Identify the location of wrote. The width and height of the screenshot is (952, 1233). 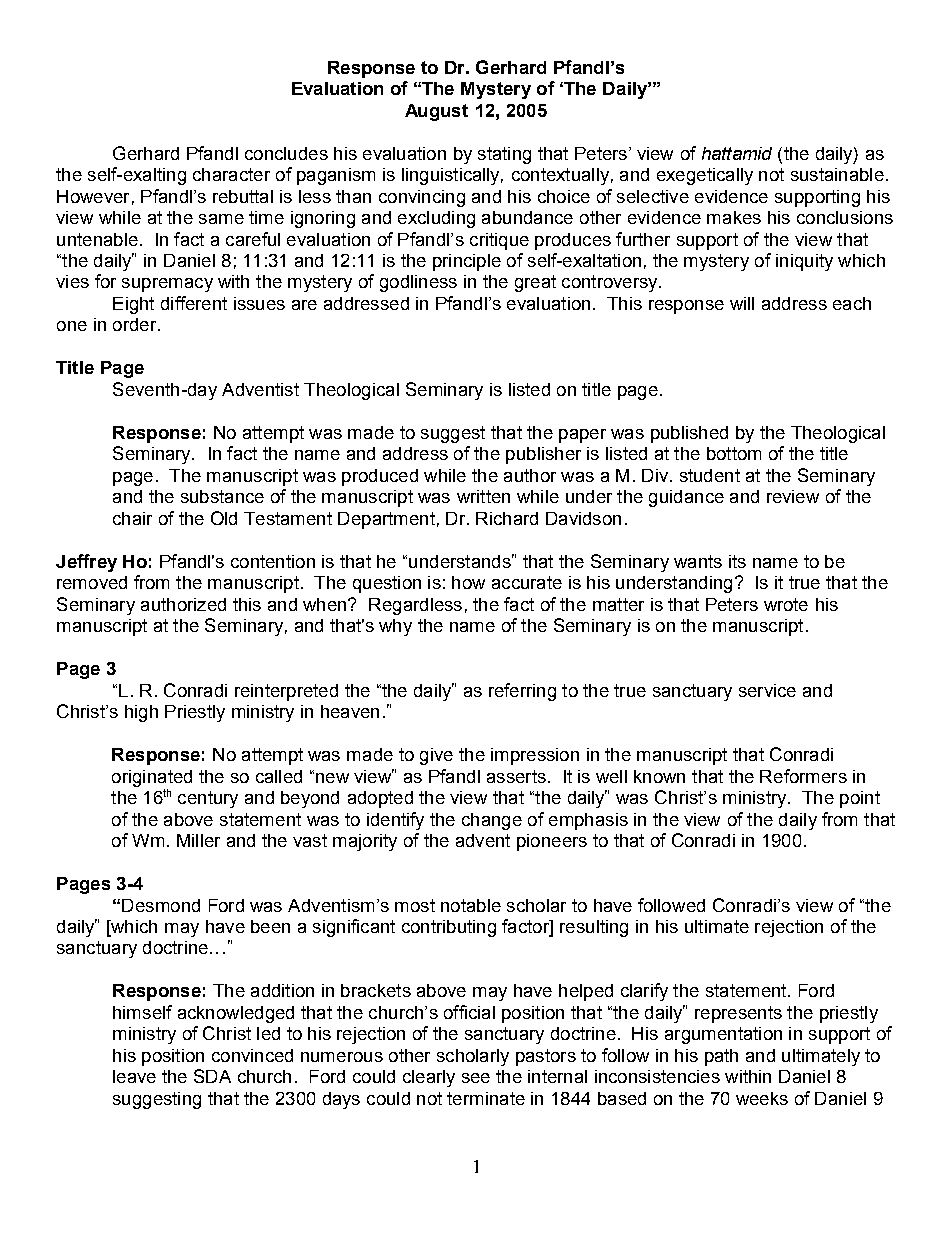
(786, 604).
